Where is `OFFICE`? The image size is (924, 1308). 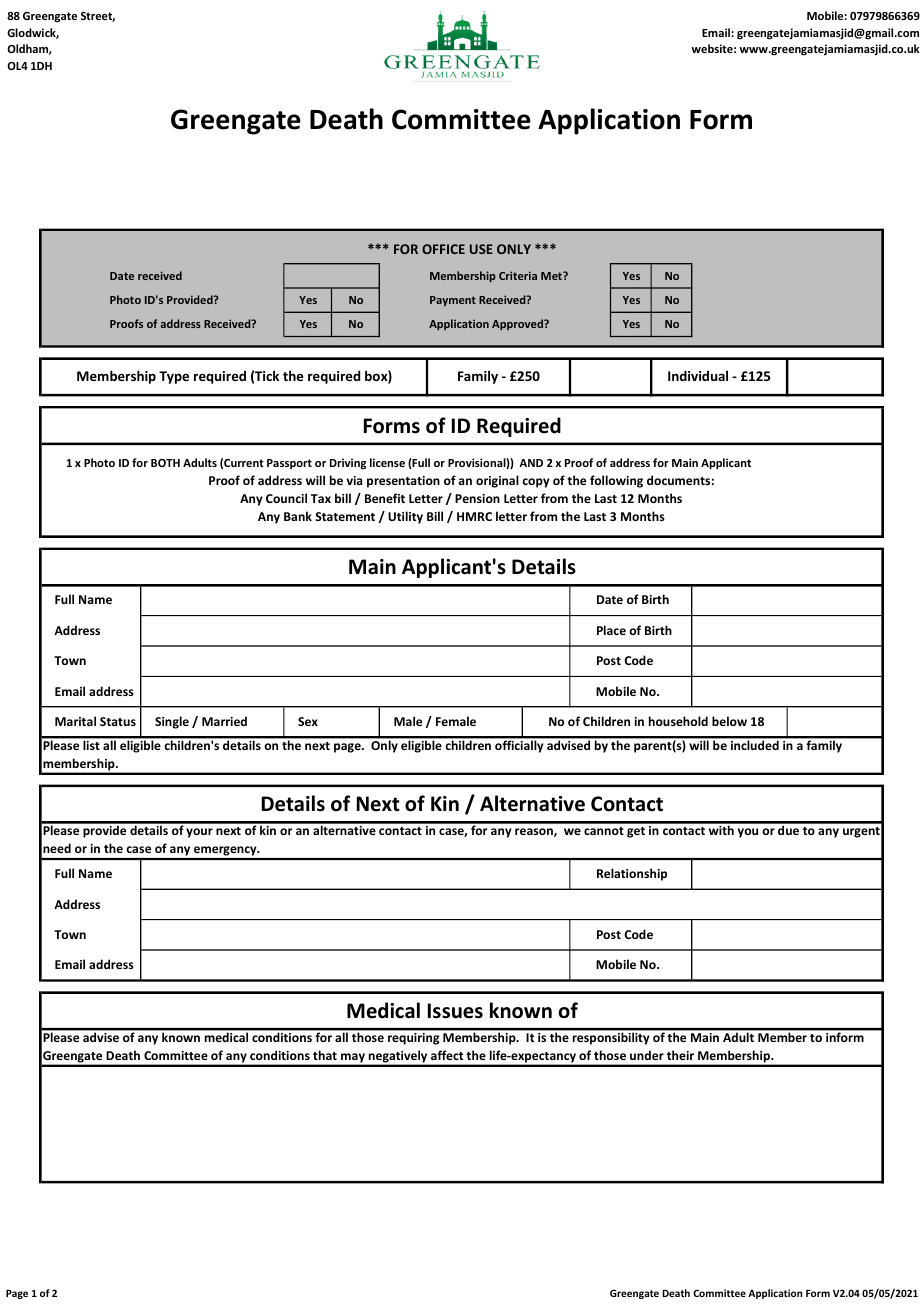
OFFICE is located at coordinates (443, 249).
